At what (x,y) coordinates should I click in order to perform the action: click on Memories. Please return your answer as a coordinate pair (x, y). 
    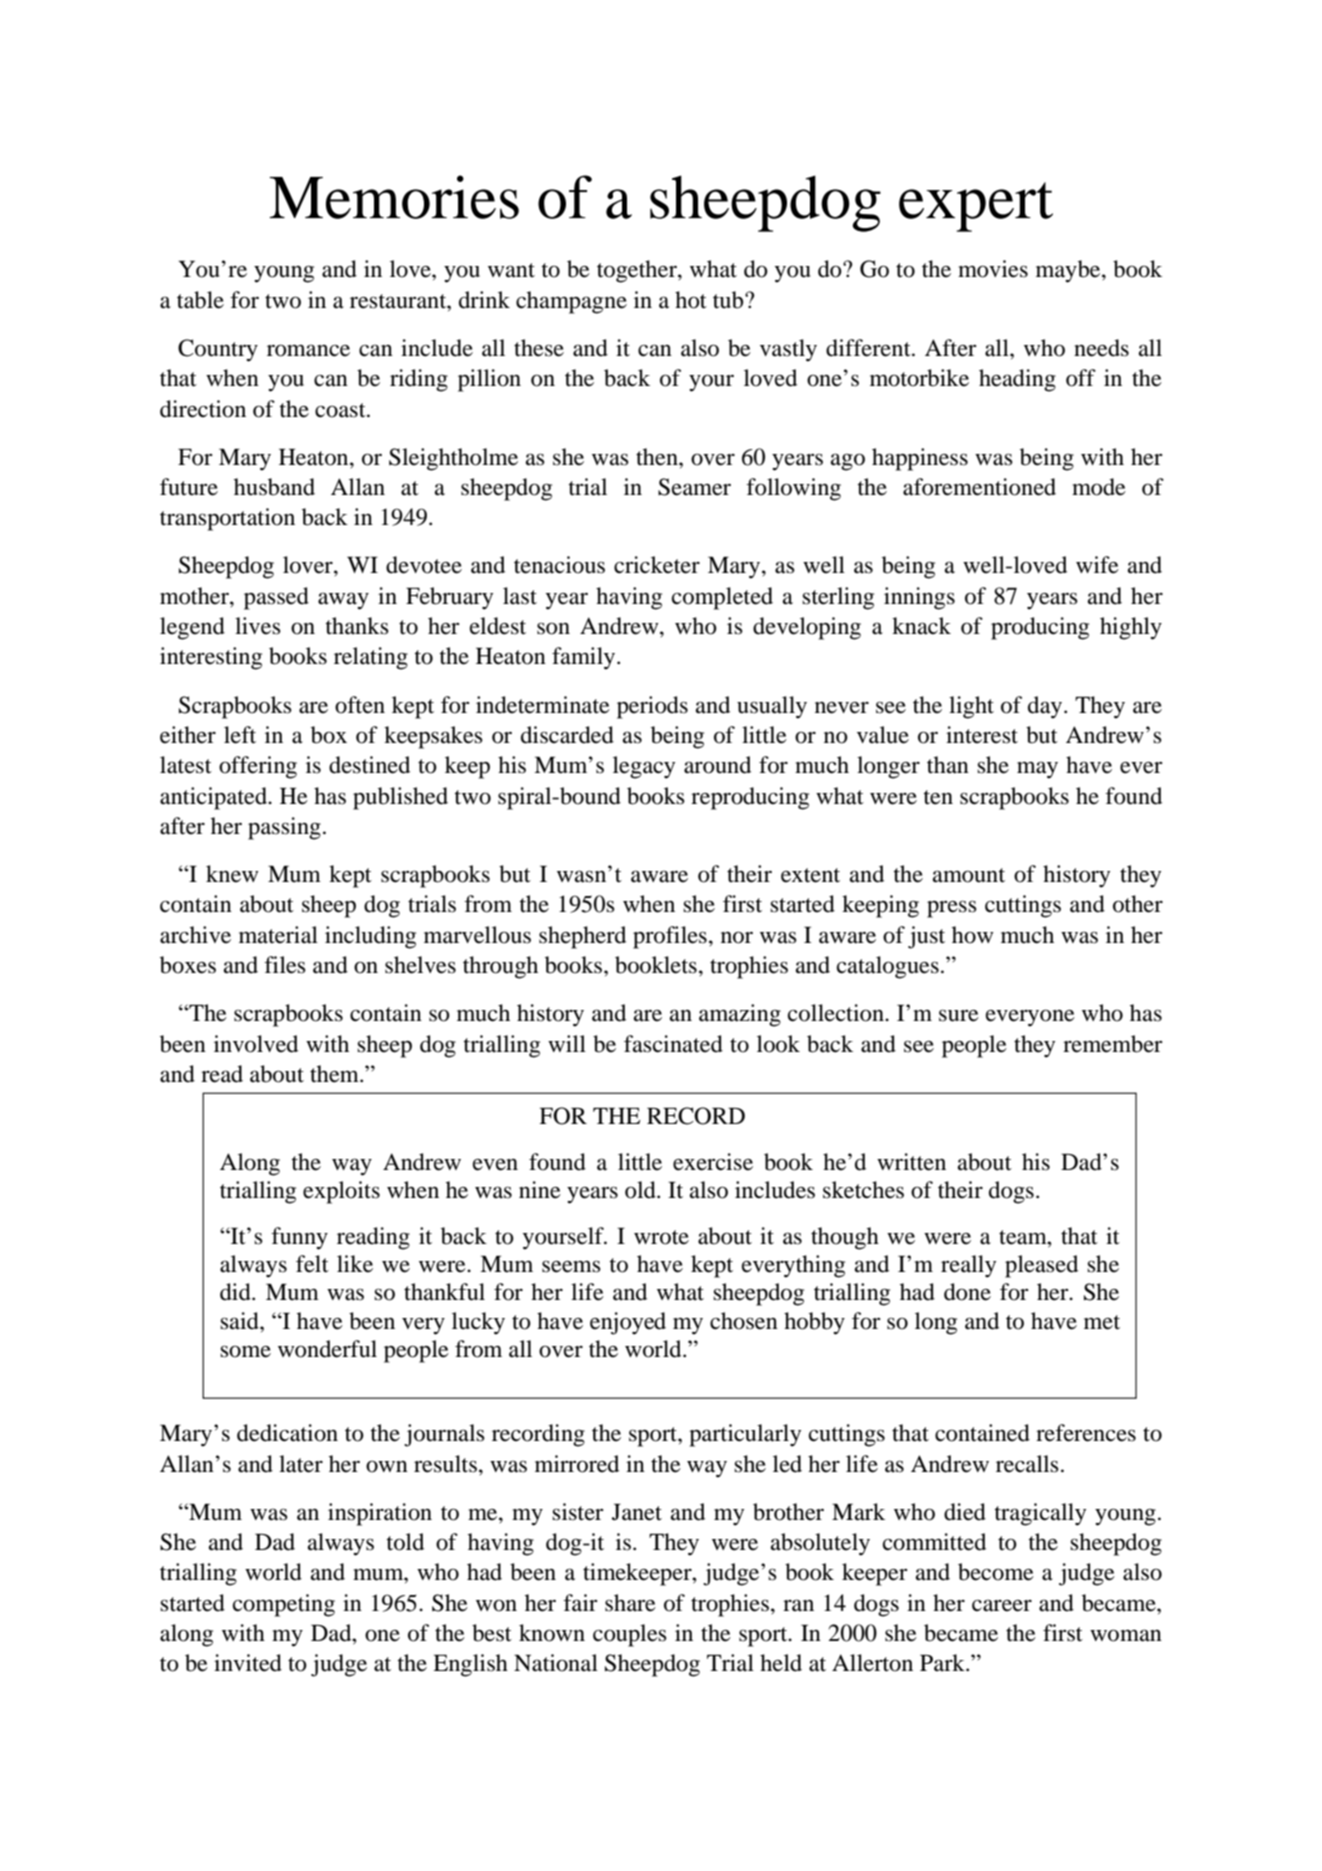
    Looking at the image, I should click on (394, 197).
